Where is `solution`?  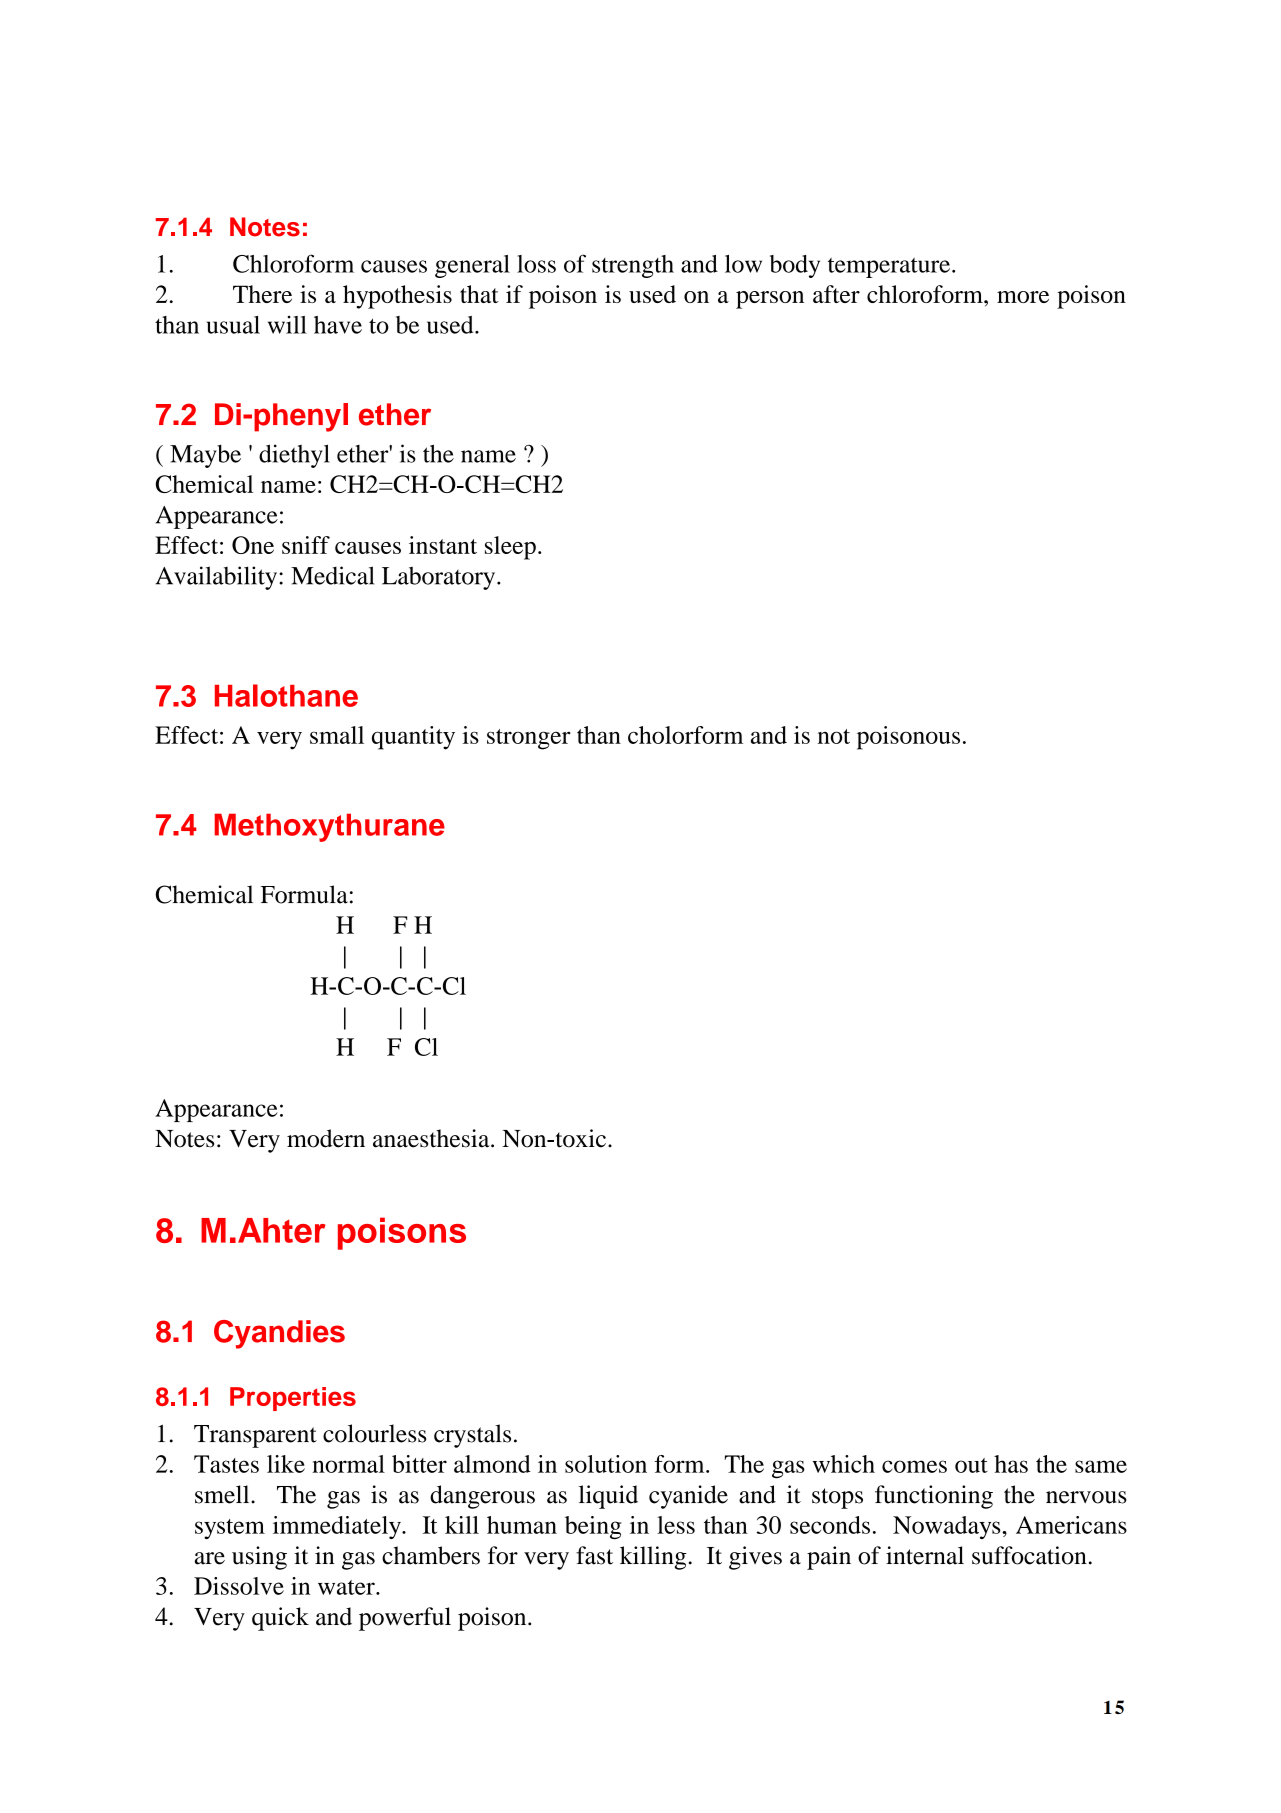
solution is located at coordinates (606, 1464).
